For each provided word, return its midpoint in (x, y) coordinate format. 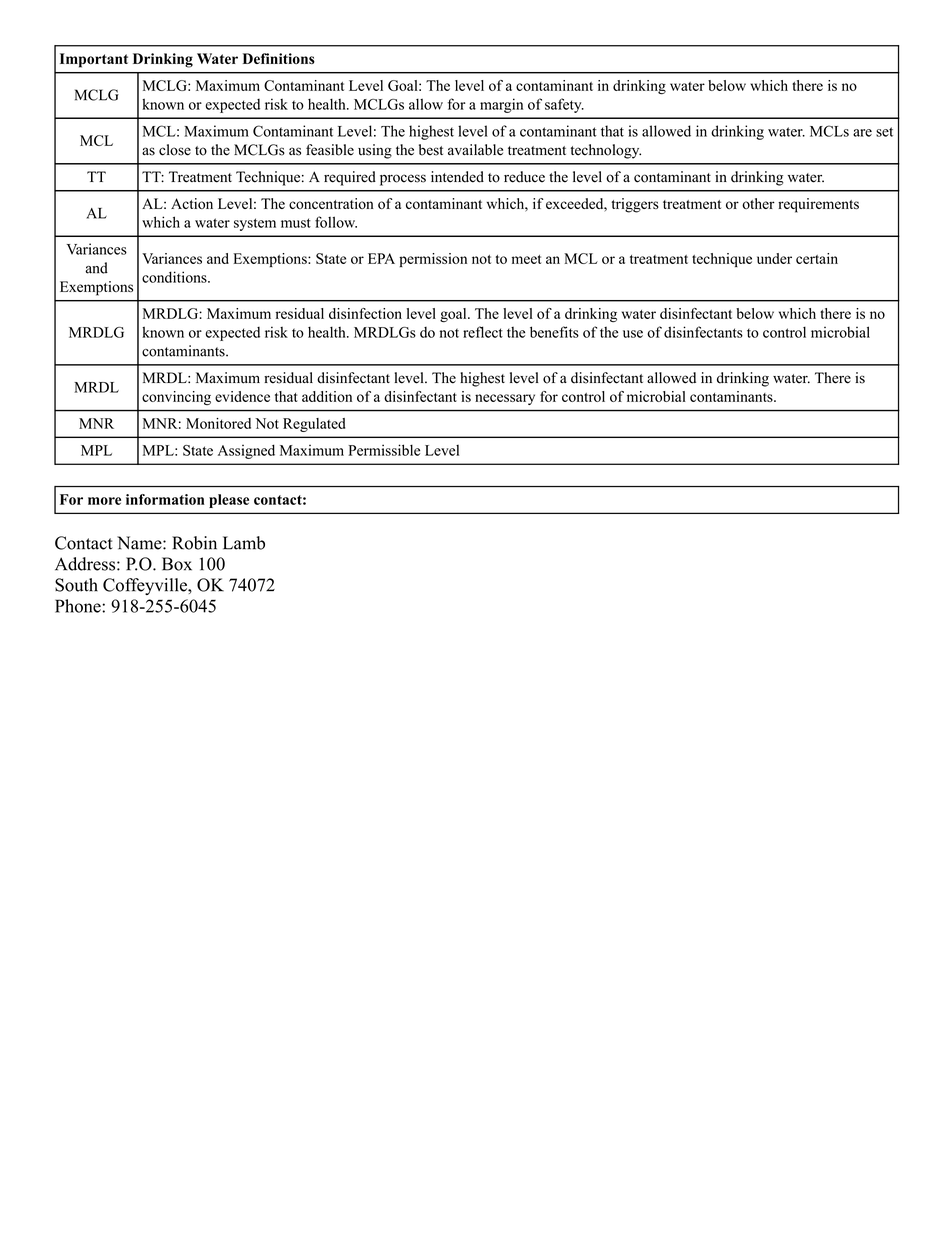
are (862, 133)
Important (94, 60)
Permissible (384, 450)
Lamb (244, 543)
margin (501, 105)
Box (177, 564)
